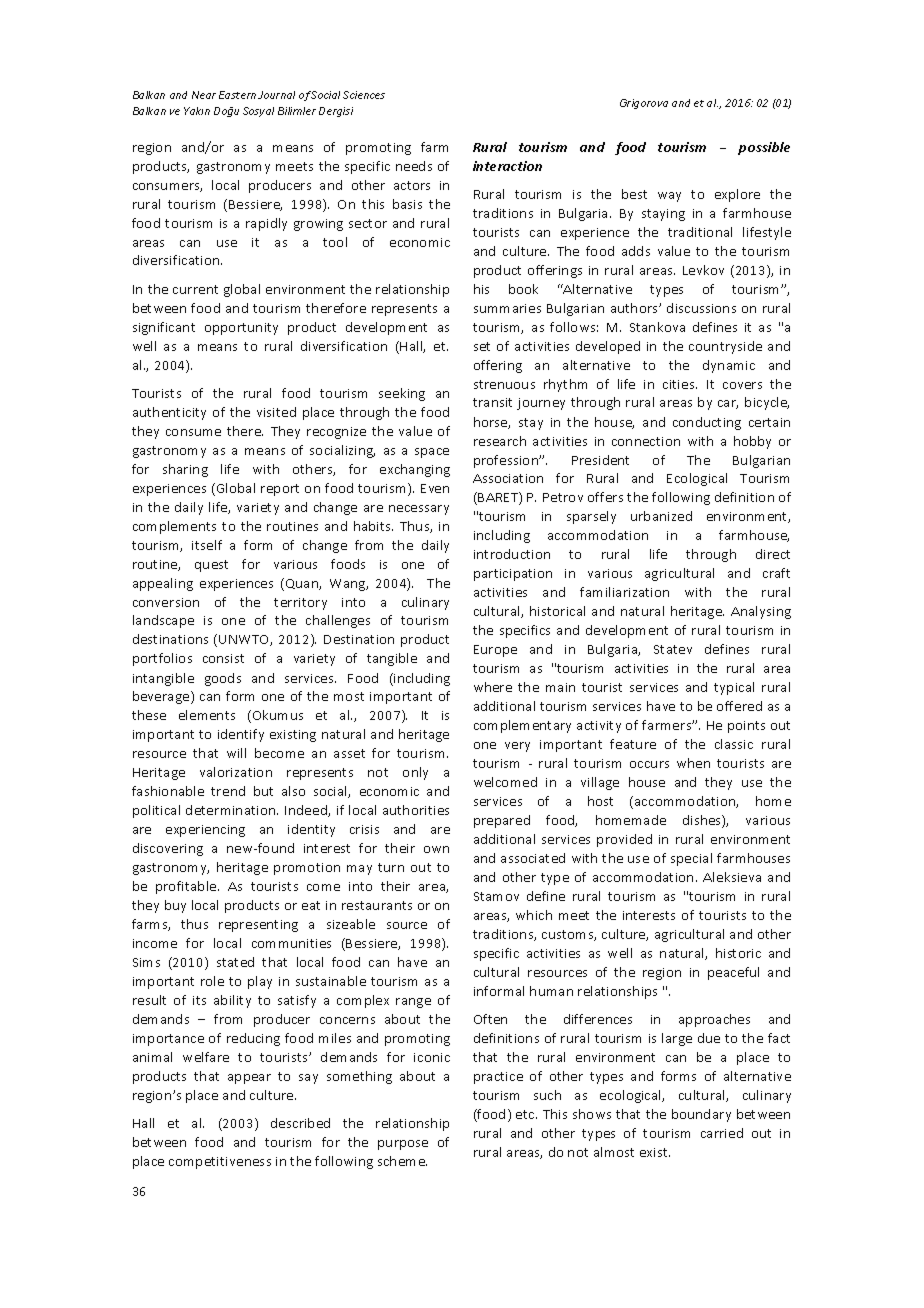  What do you see at coordinates (495, 651) in the screenshot?
I see `Europe` at bounding box center [495, 651].
